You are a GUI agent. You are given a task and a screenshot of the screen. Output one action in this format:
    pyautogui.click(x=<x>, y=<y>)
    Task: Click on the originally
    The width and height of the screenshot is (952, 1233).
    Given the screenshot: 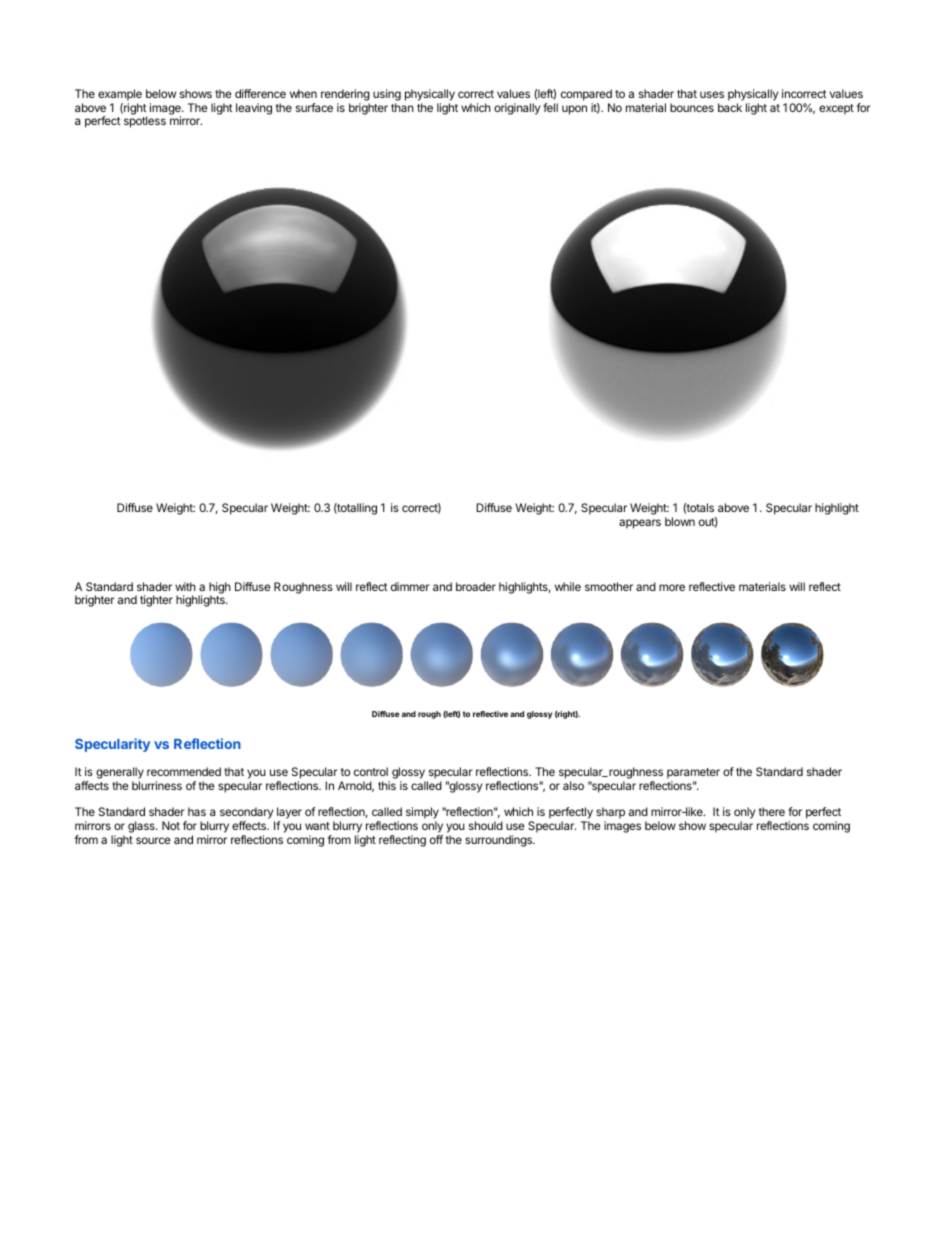 What is the action you would take?
    pyautogui.click(x=517, y=109)
